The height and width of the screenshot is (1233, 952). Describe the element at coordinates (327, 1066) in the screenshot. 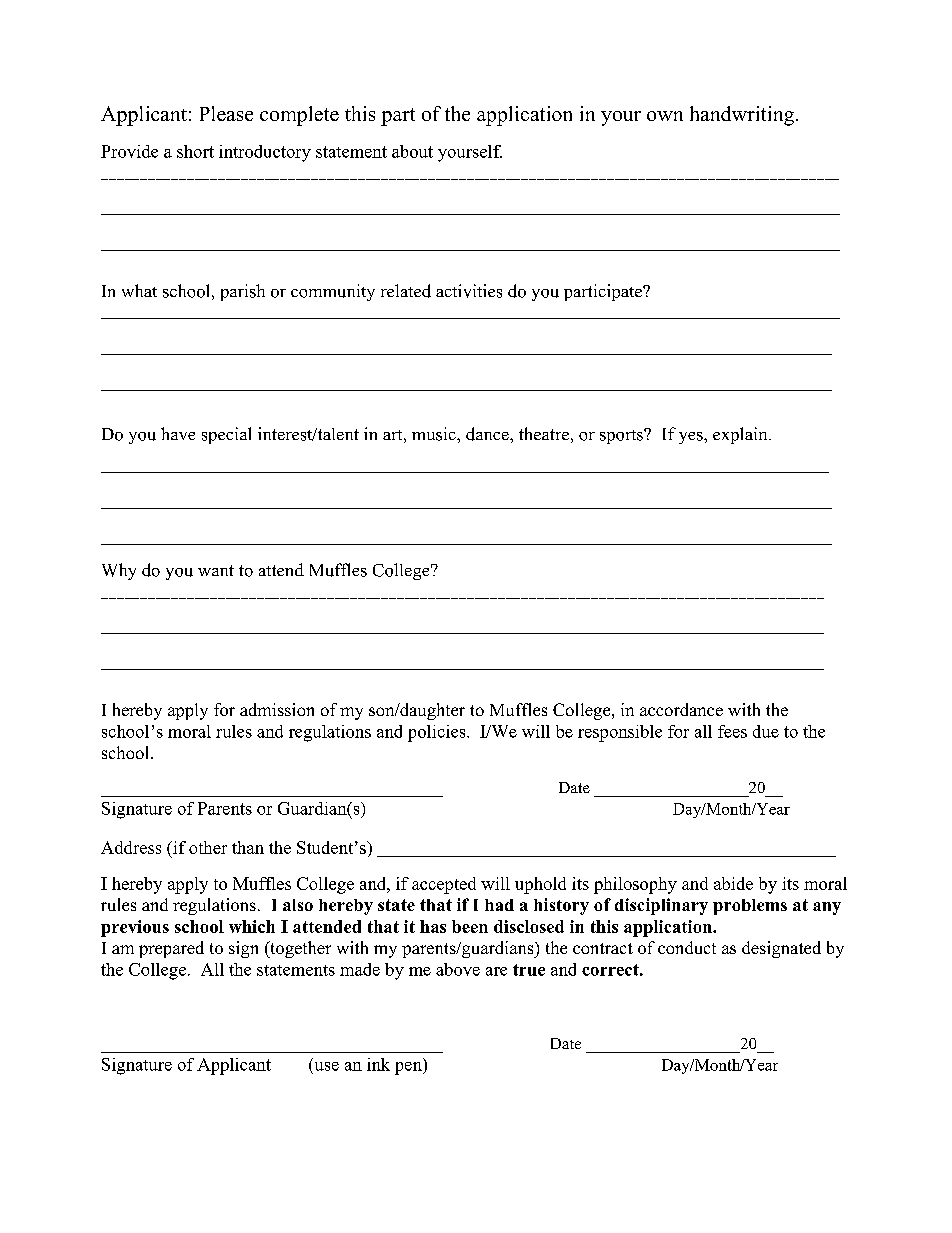

I see `use` at that location.
